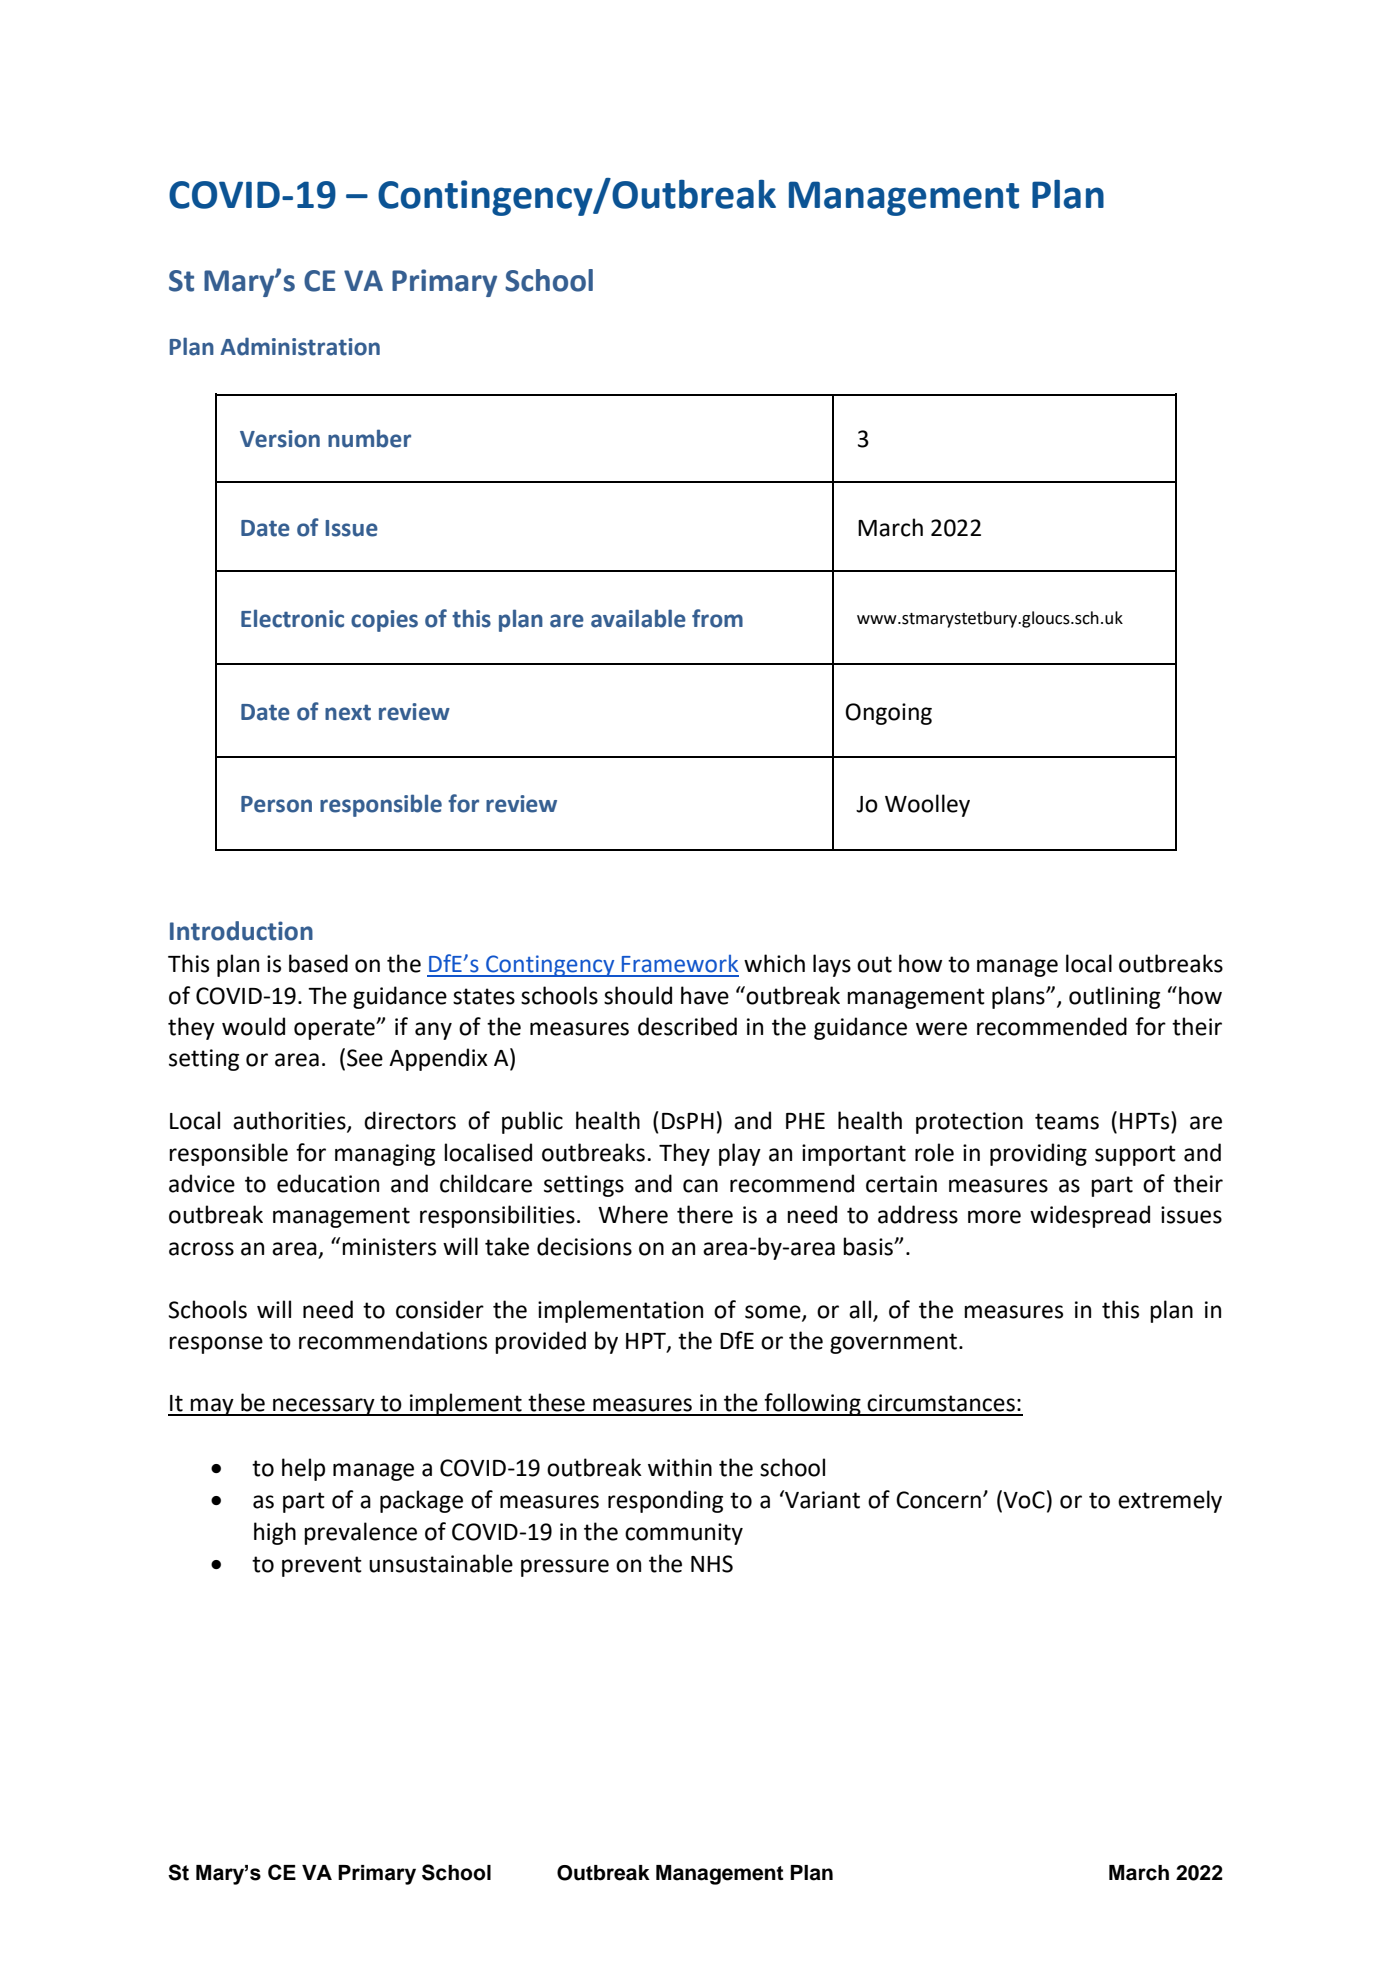 The height and width of the screenshot is (1967, 1391). Describe the element at coordinates (318, 963) in the screenshot. I see `based` at that location.
